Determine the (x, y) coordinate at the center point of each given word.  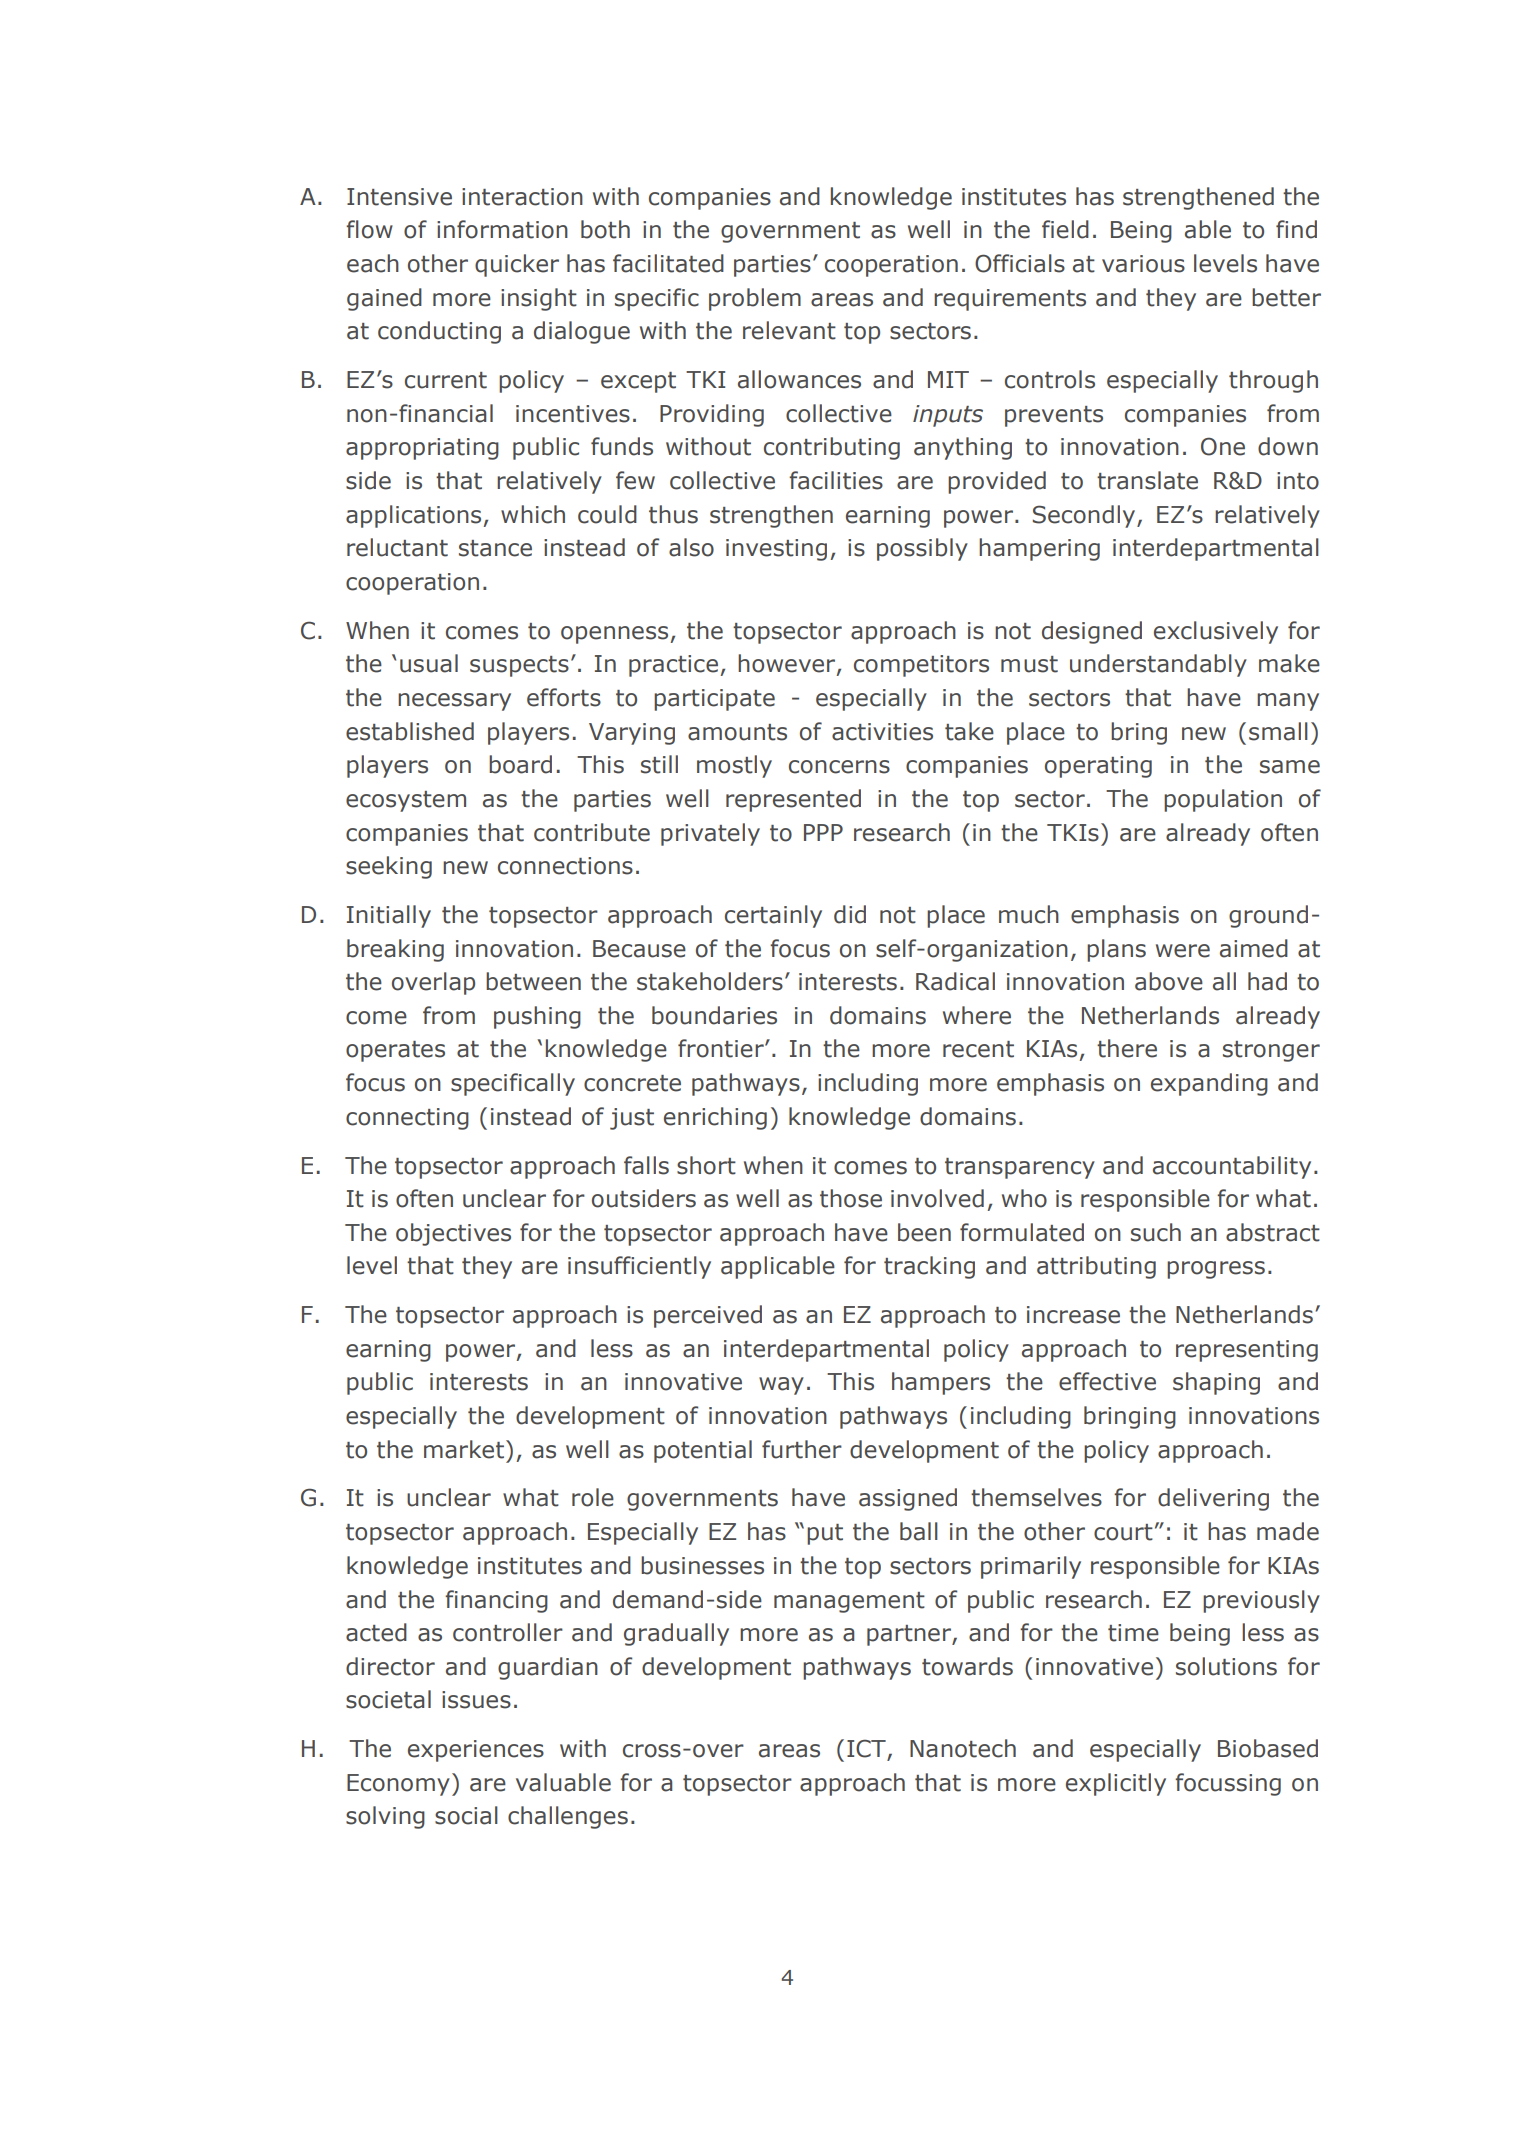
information (502, 229)
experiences (476, 1751)
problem (755, 299)
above (1169, 981)
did (850, 914)
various (1143, 264)
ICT (867, 1749)
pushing (537, 1017)
